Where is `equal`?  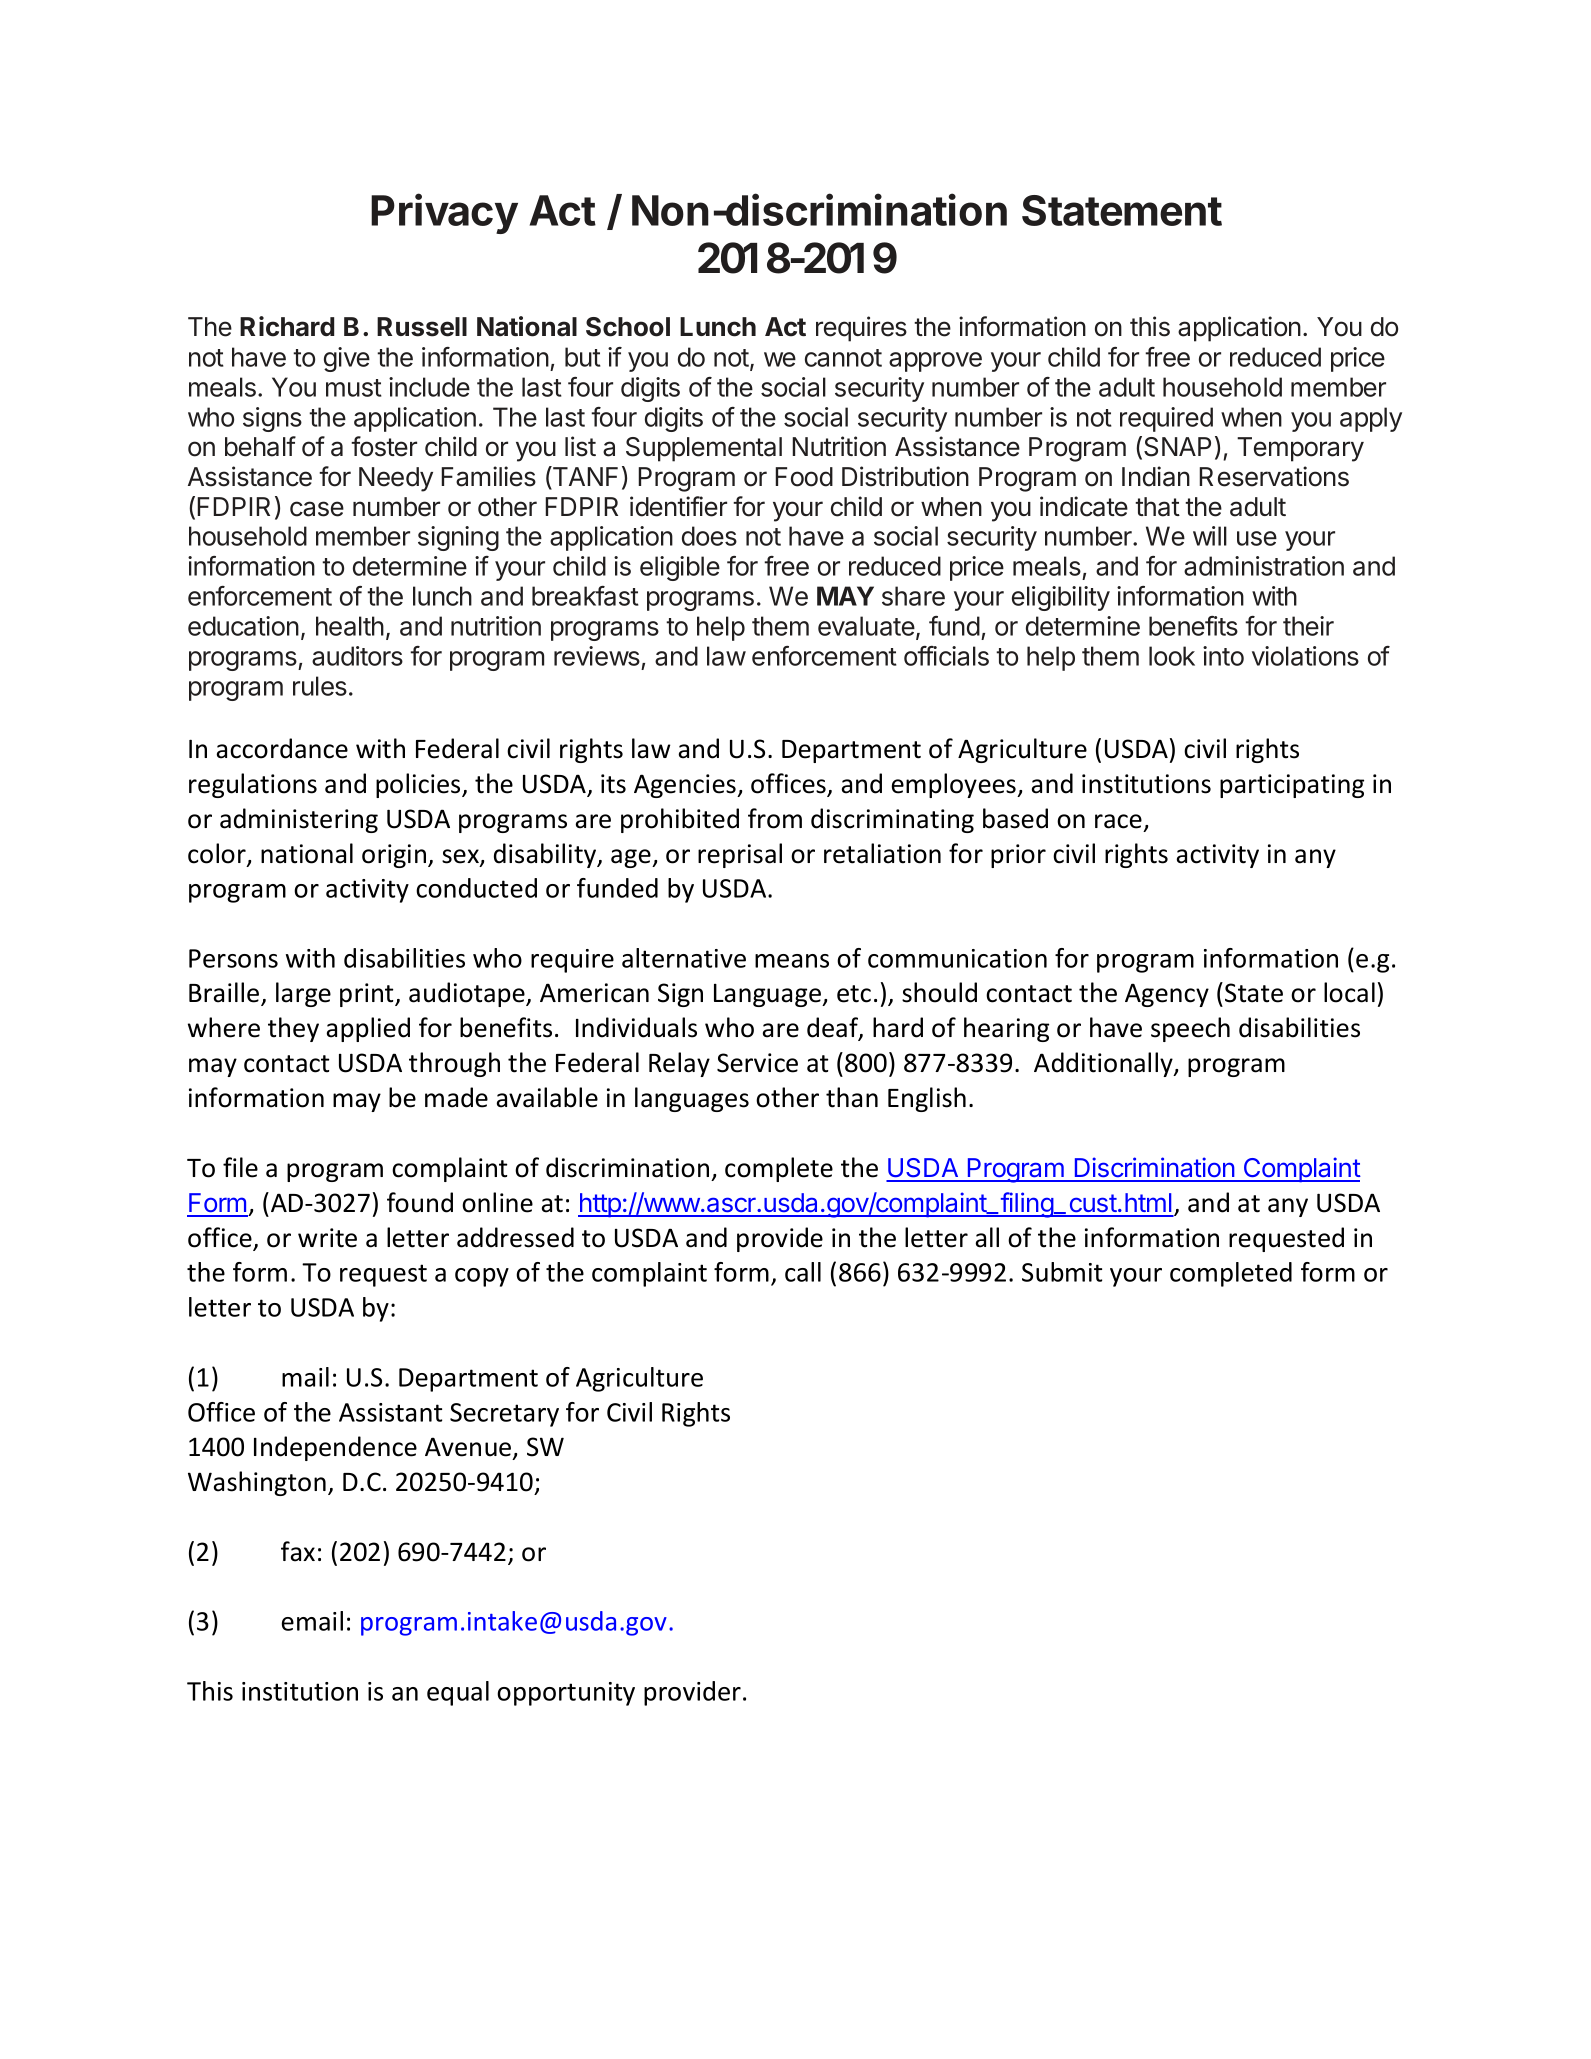
equal is located at coordinates (458, 1693).
